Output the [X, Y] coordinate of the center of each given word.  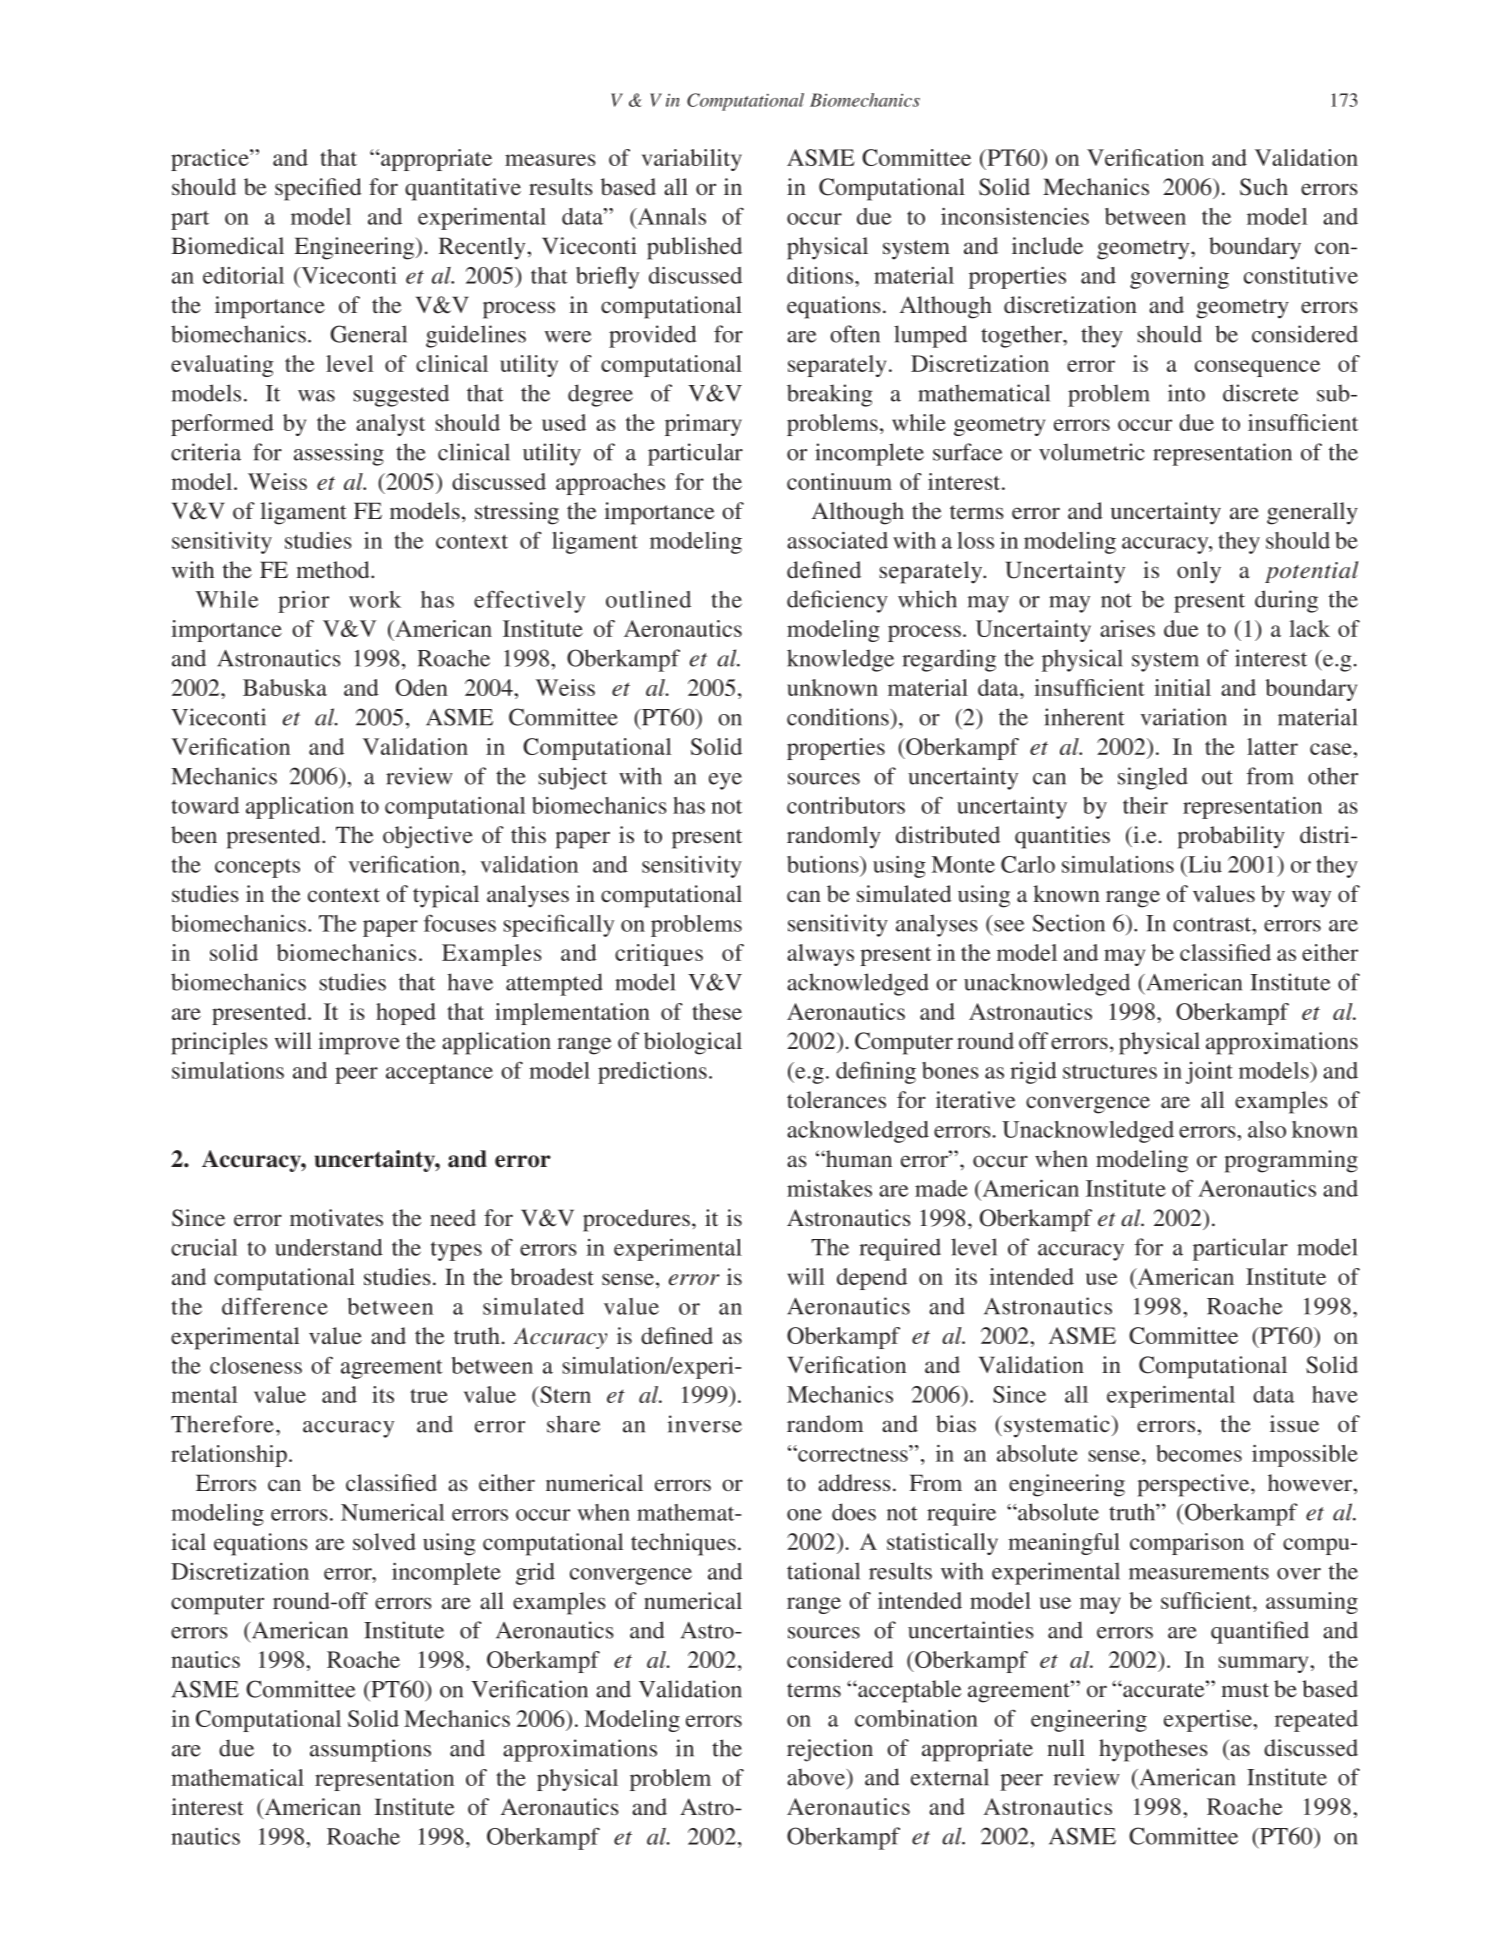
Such [1264, 187]
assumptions [370, 1750]
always [820, 955]
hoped [406, 1014]
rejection [830, 1750]
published [694, 248]
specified [318, 189]
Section [1069, 923]
